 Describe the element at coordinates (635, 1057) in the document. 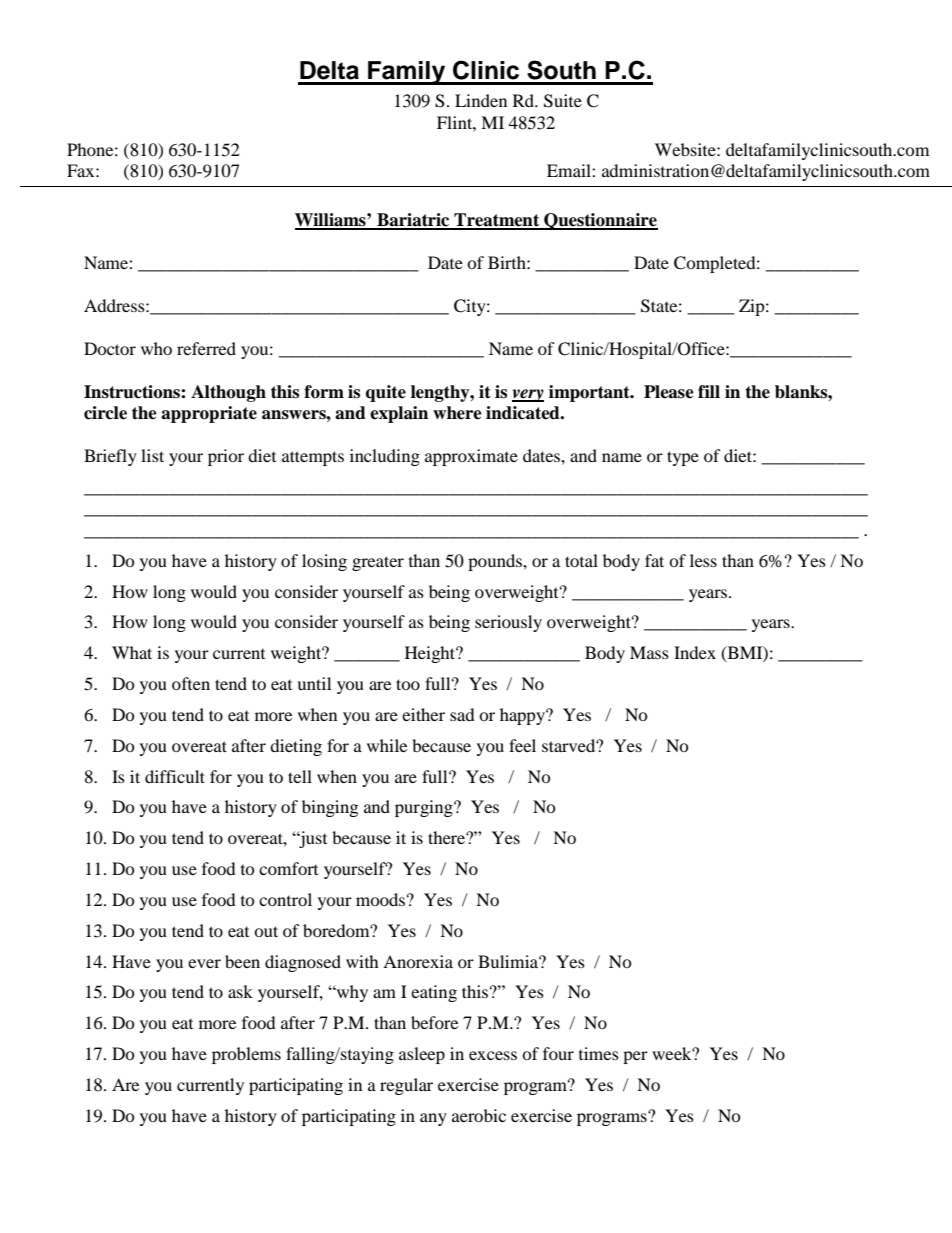

I see `per` at that location.
